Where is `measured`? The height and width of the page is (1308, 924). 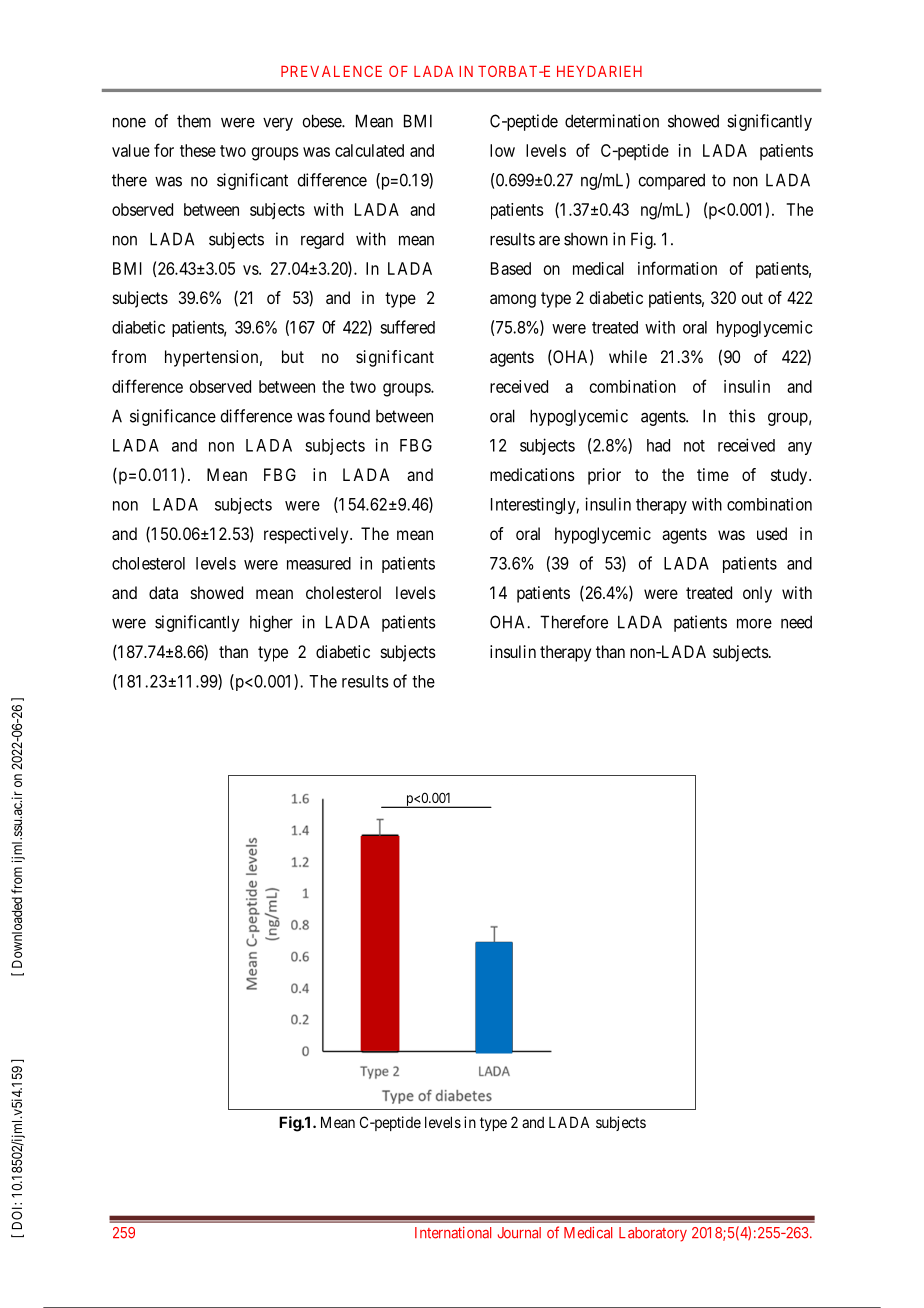
measured is located at coordinates (319, 563).
